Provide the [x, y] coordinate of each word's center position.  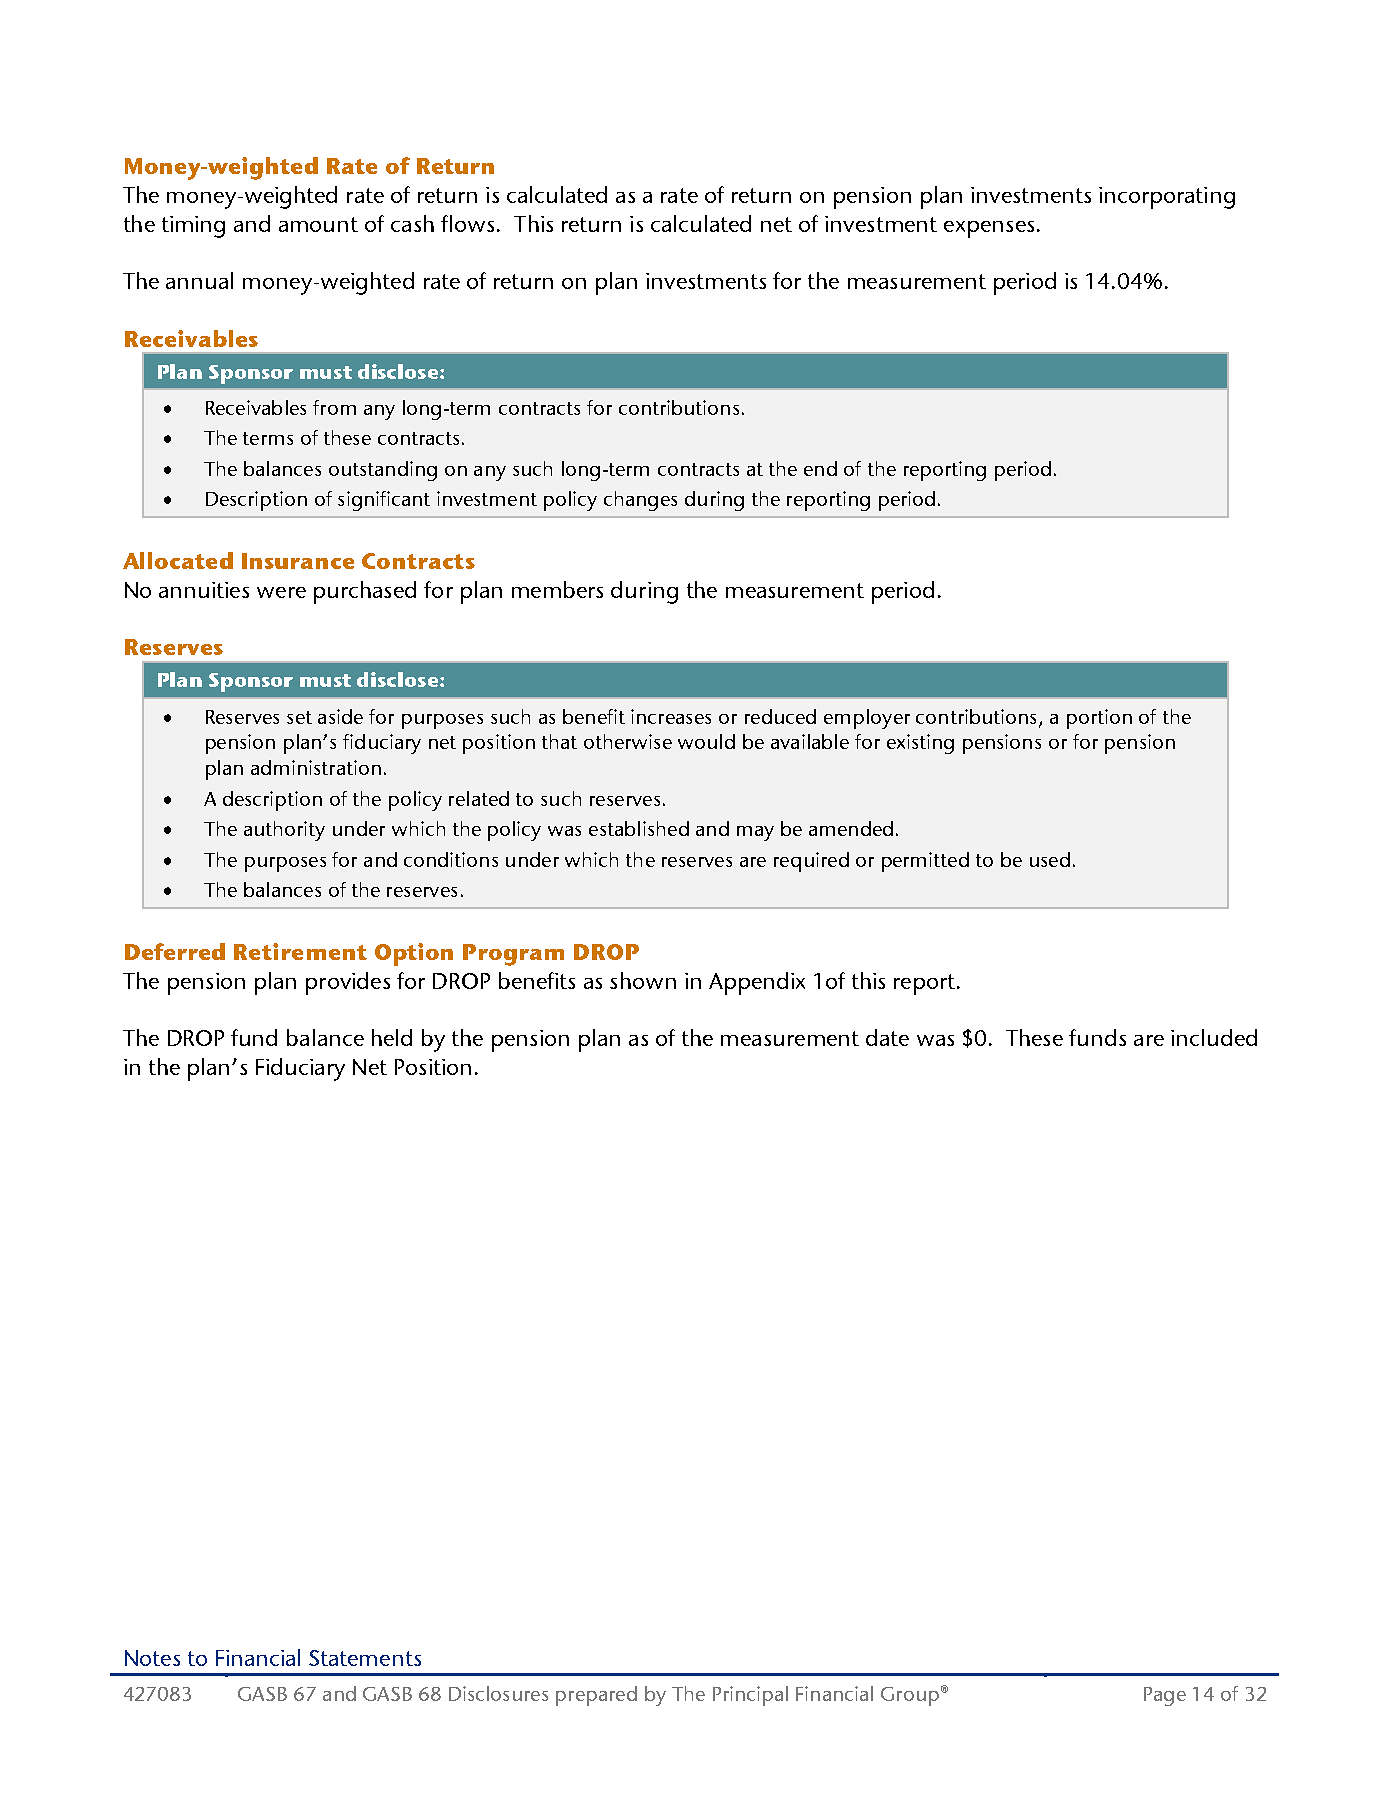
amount [318, 224]
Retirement [300, 951]
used [1050, 859]
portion [1099, 719]
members [557, 589]
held [392, 1037]
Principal [750, 1696]
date [887, 1037]
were [281, 592]
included [1214, 1037]
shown [643, 980]
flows [467, 223]
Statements [365, 1658]
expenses [989, 229]
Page [1165, 1696]
